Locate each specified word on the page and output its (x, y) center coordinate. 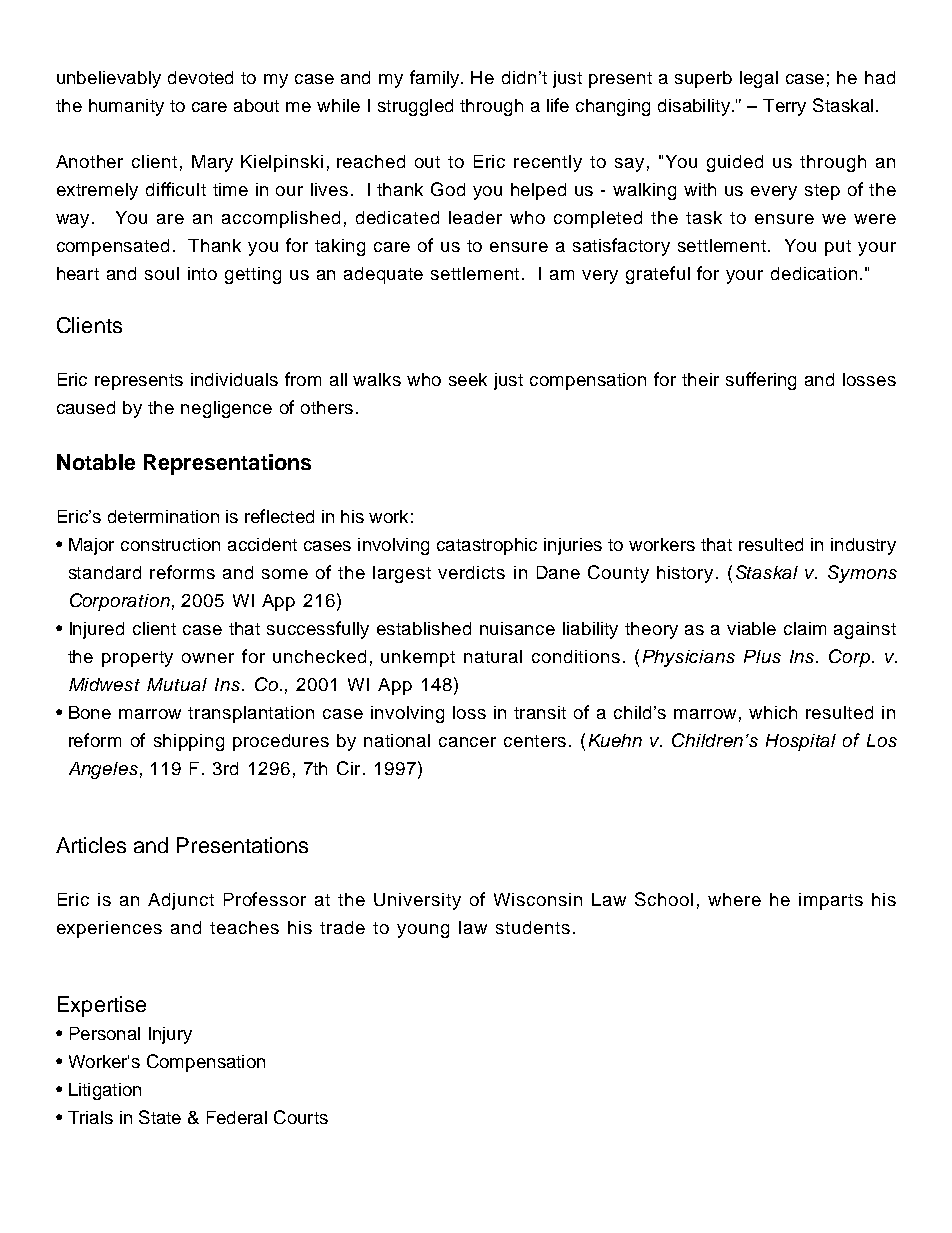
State (160, 1117)
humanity (126, 107)
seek (468, 379)
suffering (761, 381)
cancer (467, 742)
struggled (415, 107)
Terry (784, 107)
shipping (189, 742)
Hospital (801, 742)
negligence (226, 409)
